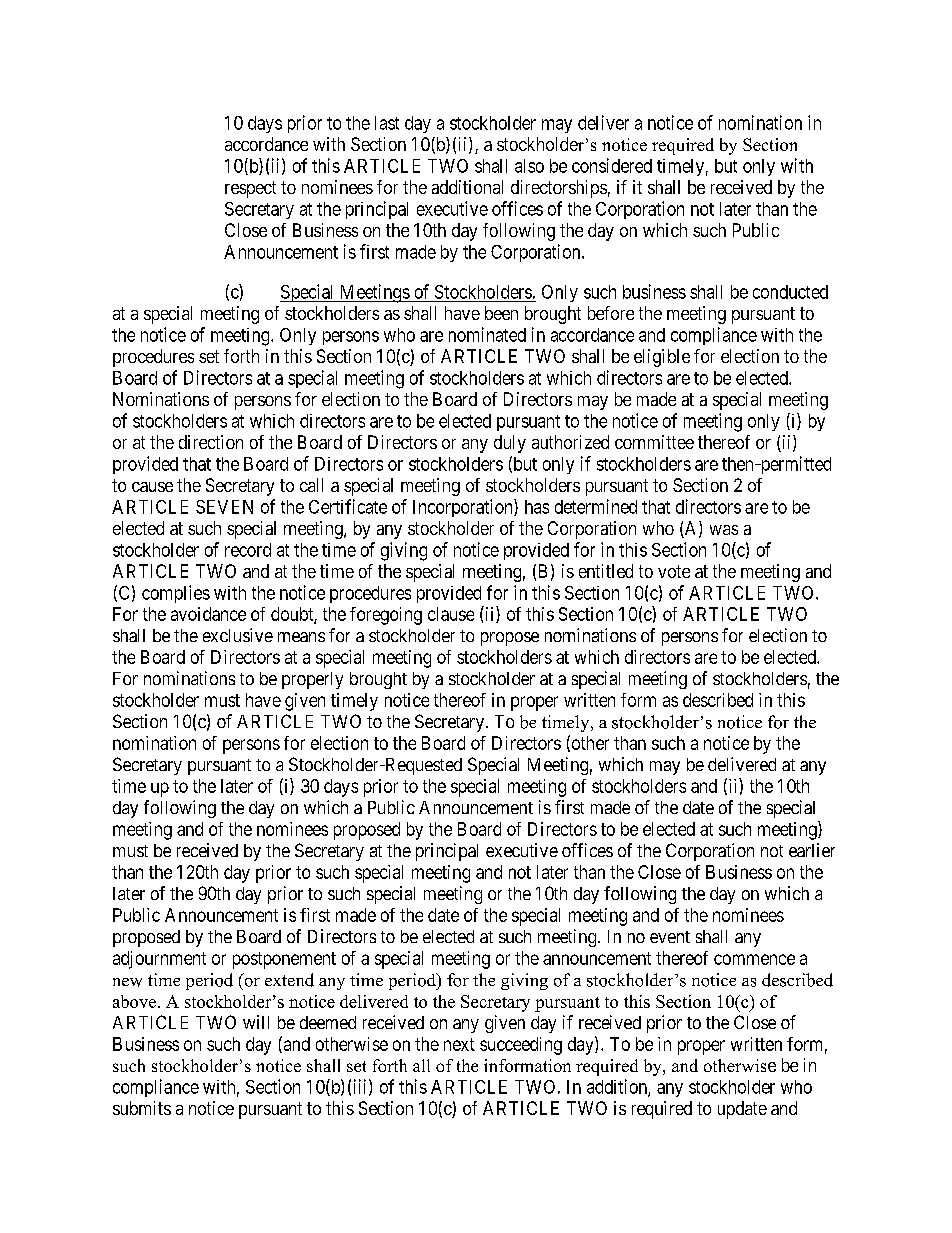  Describe the element at coordinates (612, 165) in the image. I see `considered` at that location.
